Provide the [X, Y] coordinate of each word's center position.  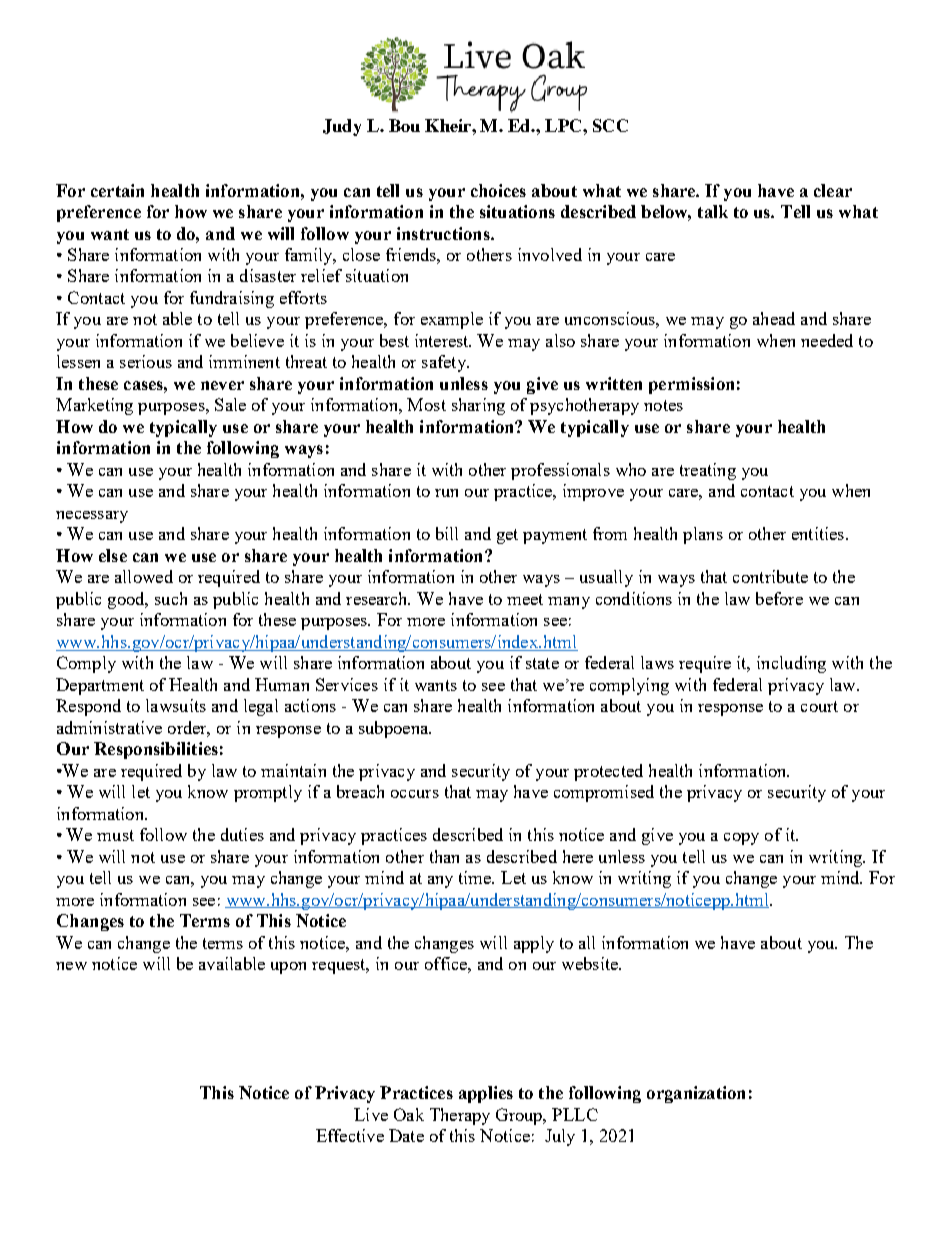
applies [486, 1094]
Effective [350, 1135]
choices [498, 190]
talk [713, 211]
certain [117, 190]
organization [696, 1094]
